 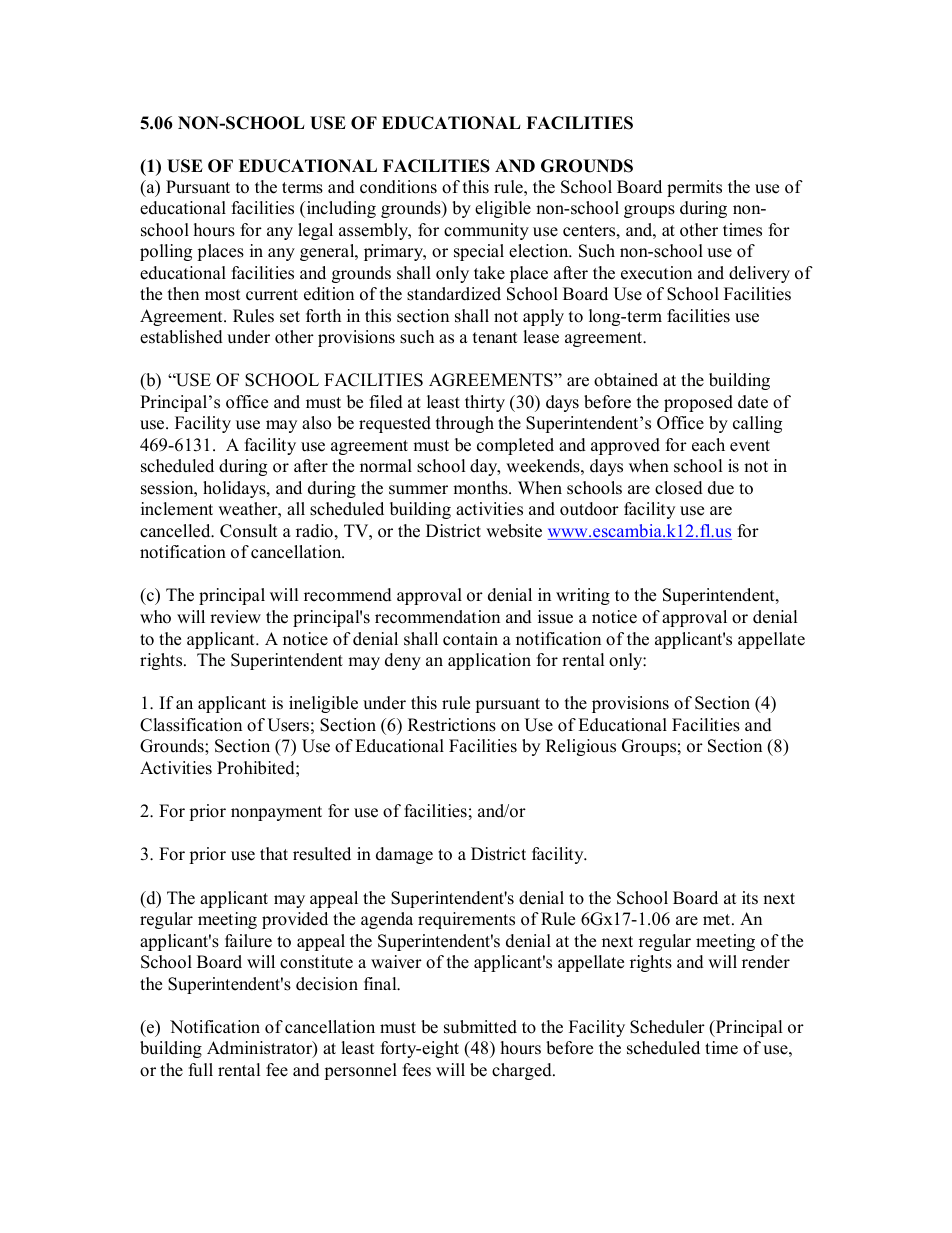 I want to click on submitted, so click(x=480, y=1027).
